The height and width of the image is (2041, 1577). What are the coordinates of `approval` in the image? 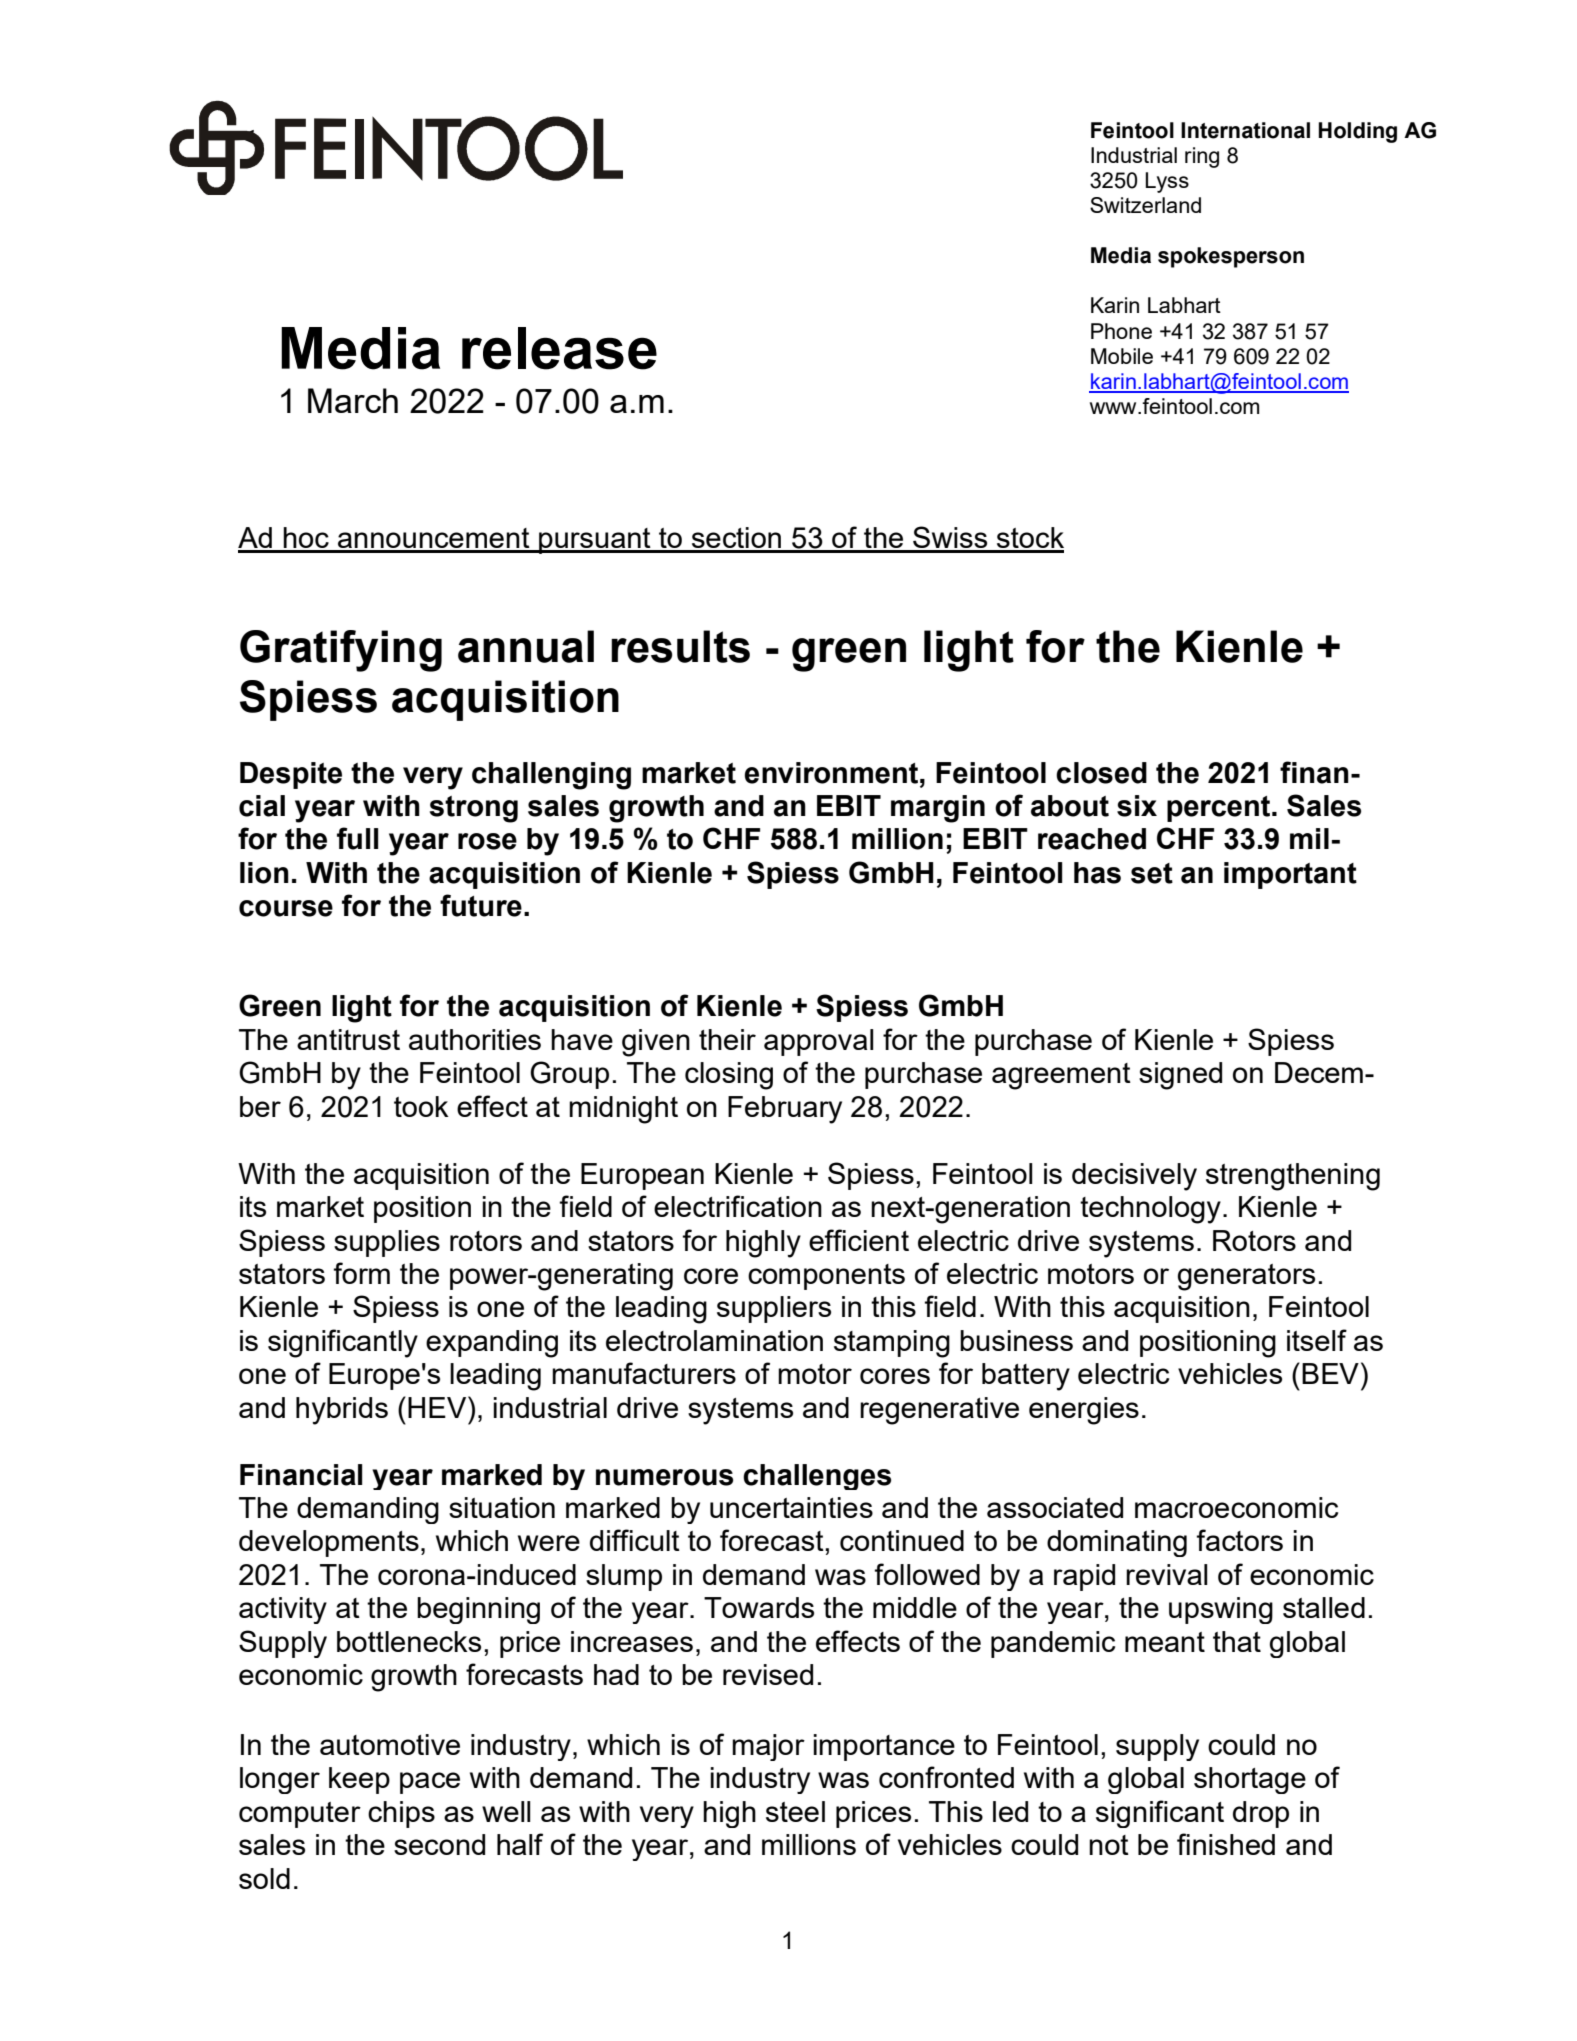 It's located at (819, 1042).
